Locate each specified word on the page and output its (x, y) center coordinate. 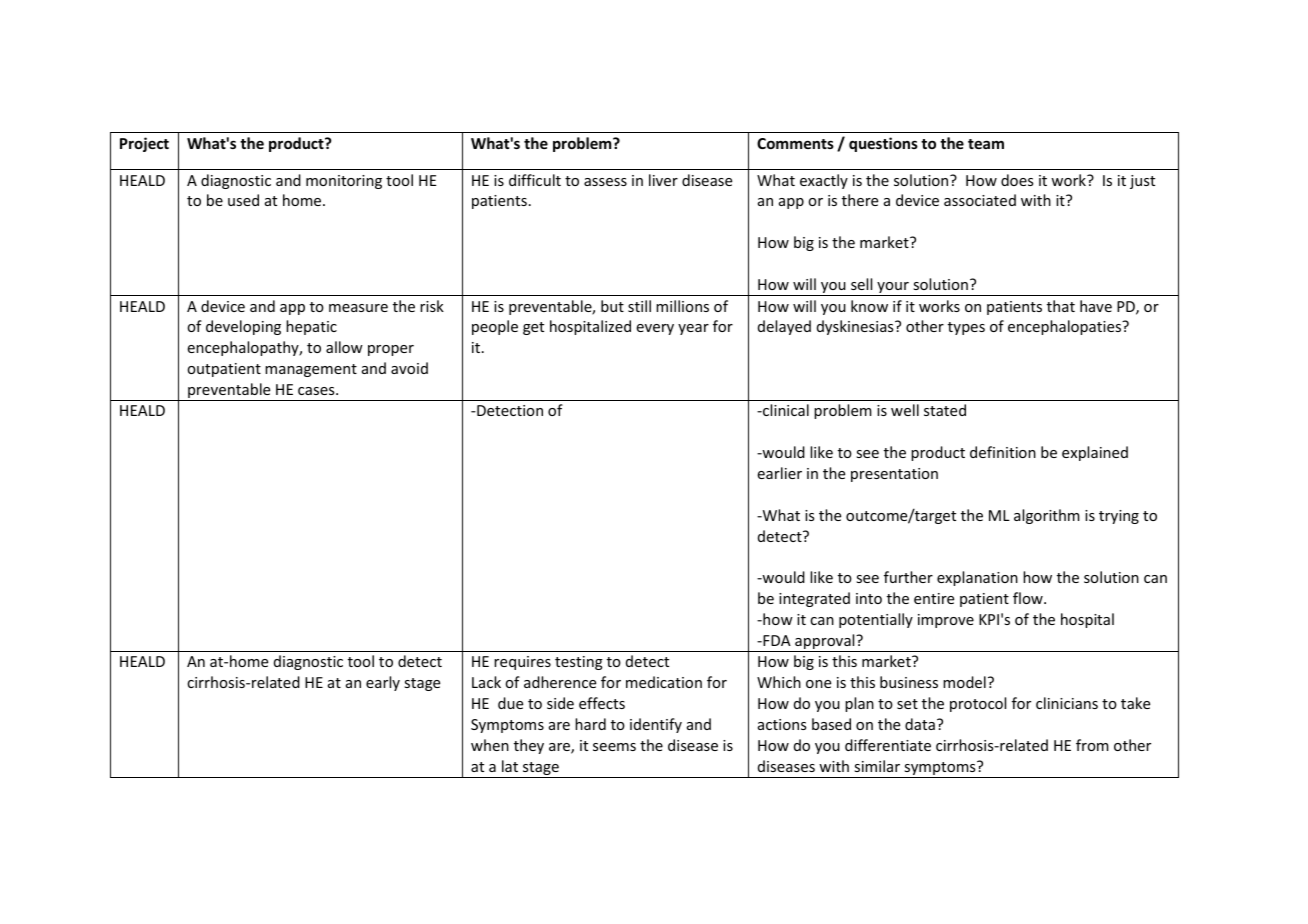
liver (663, 180)
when (490, 745)
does (1017, 180)
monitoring (344, 182)
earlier (779, 473)
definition (1003, 452)
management (311, 370)
